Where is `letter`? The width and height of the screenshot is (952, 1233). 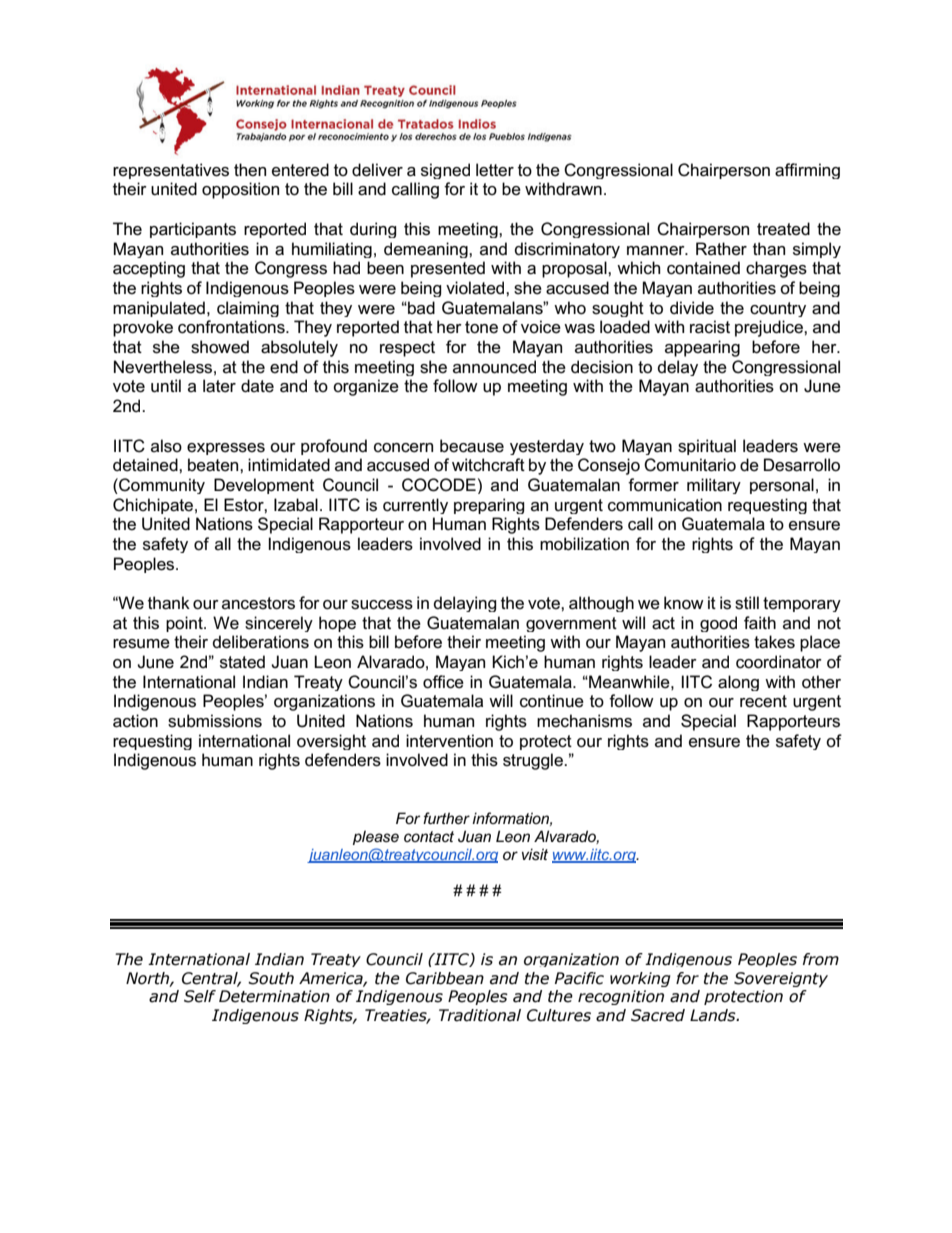
letter is located at coordinates (495, 169).
